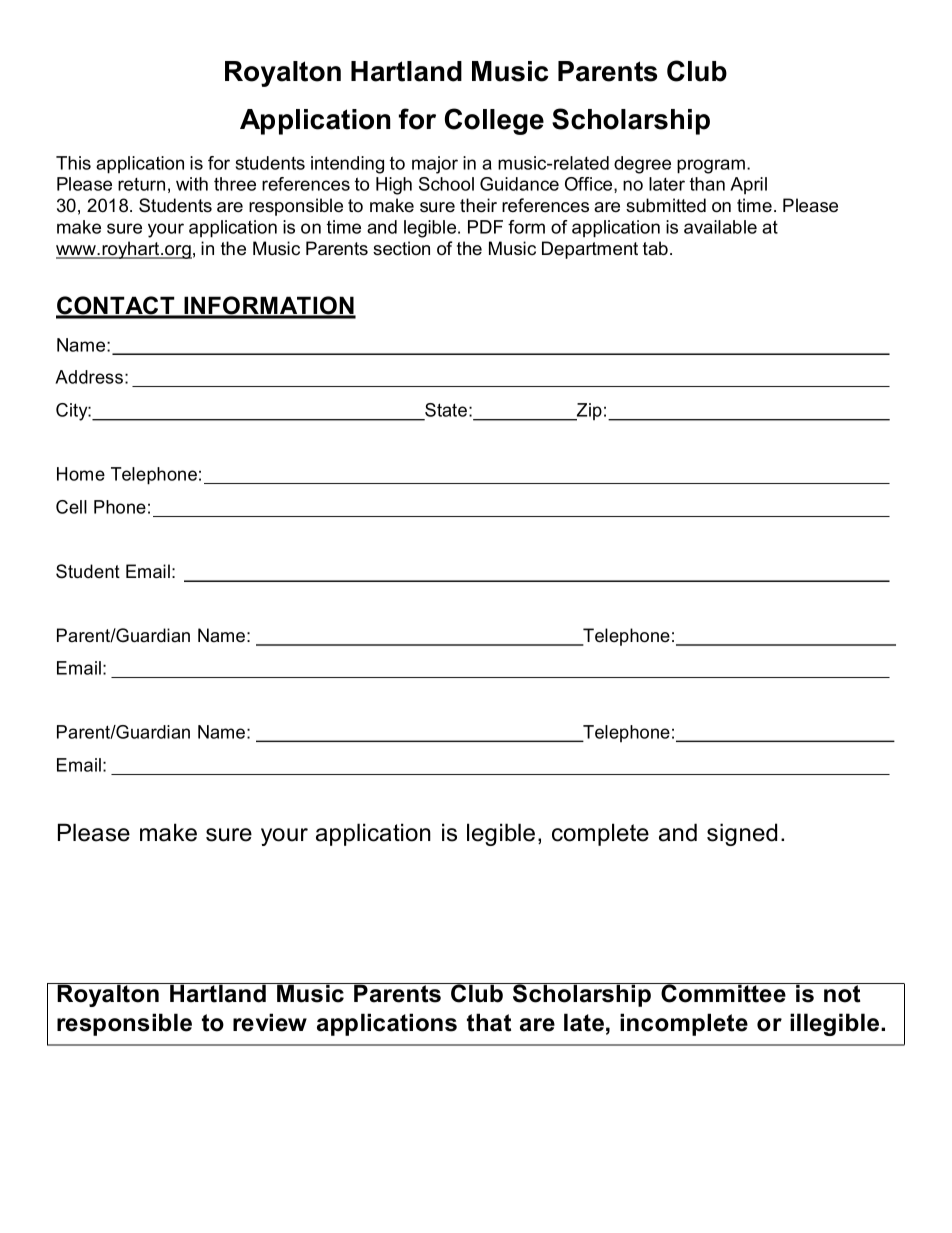  What do you see at coordinates (748, 185) in the screenshot?
I see `April` at bounding box center [748, 185].
